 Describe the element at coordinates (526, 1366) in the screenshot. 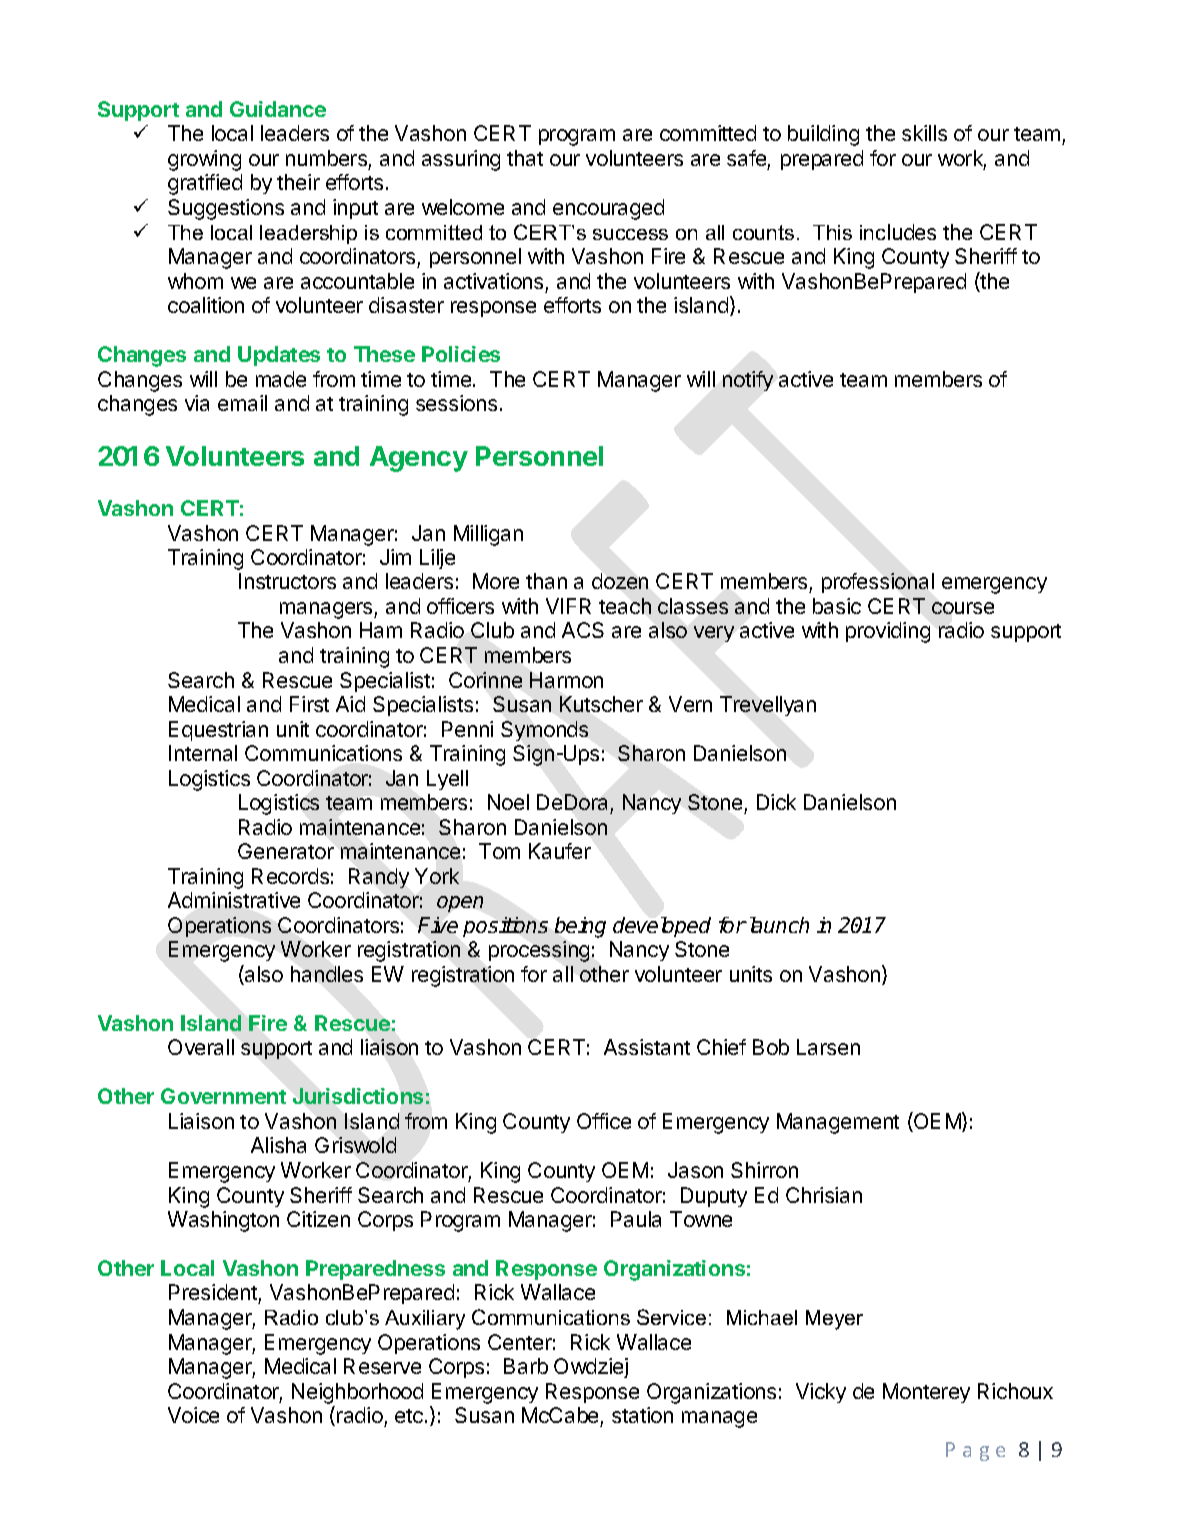

I see `Barb` at that location.
